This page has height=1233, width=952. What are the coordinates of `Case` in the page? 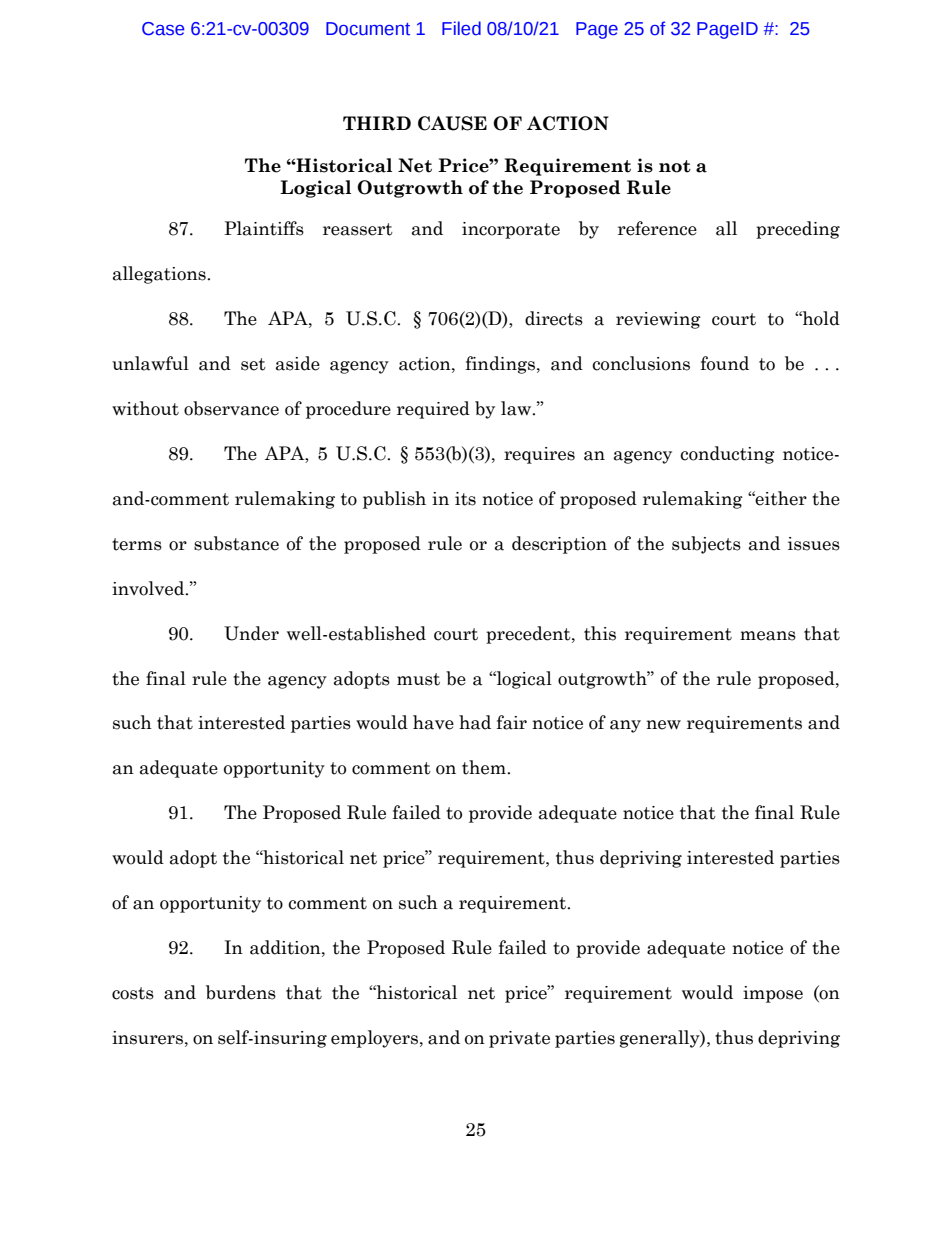 It's located at (163, 29).
